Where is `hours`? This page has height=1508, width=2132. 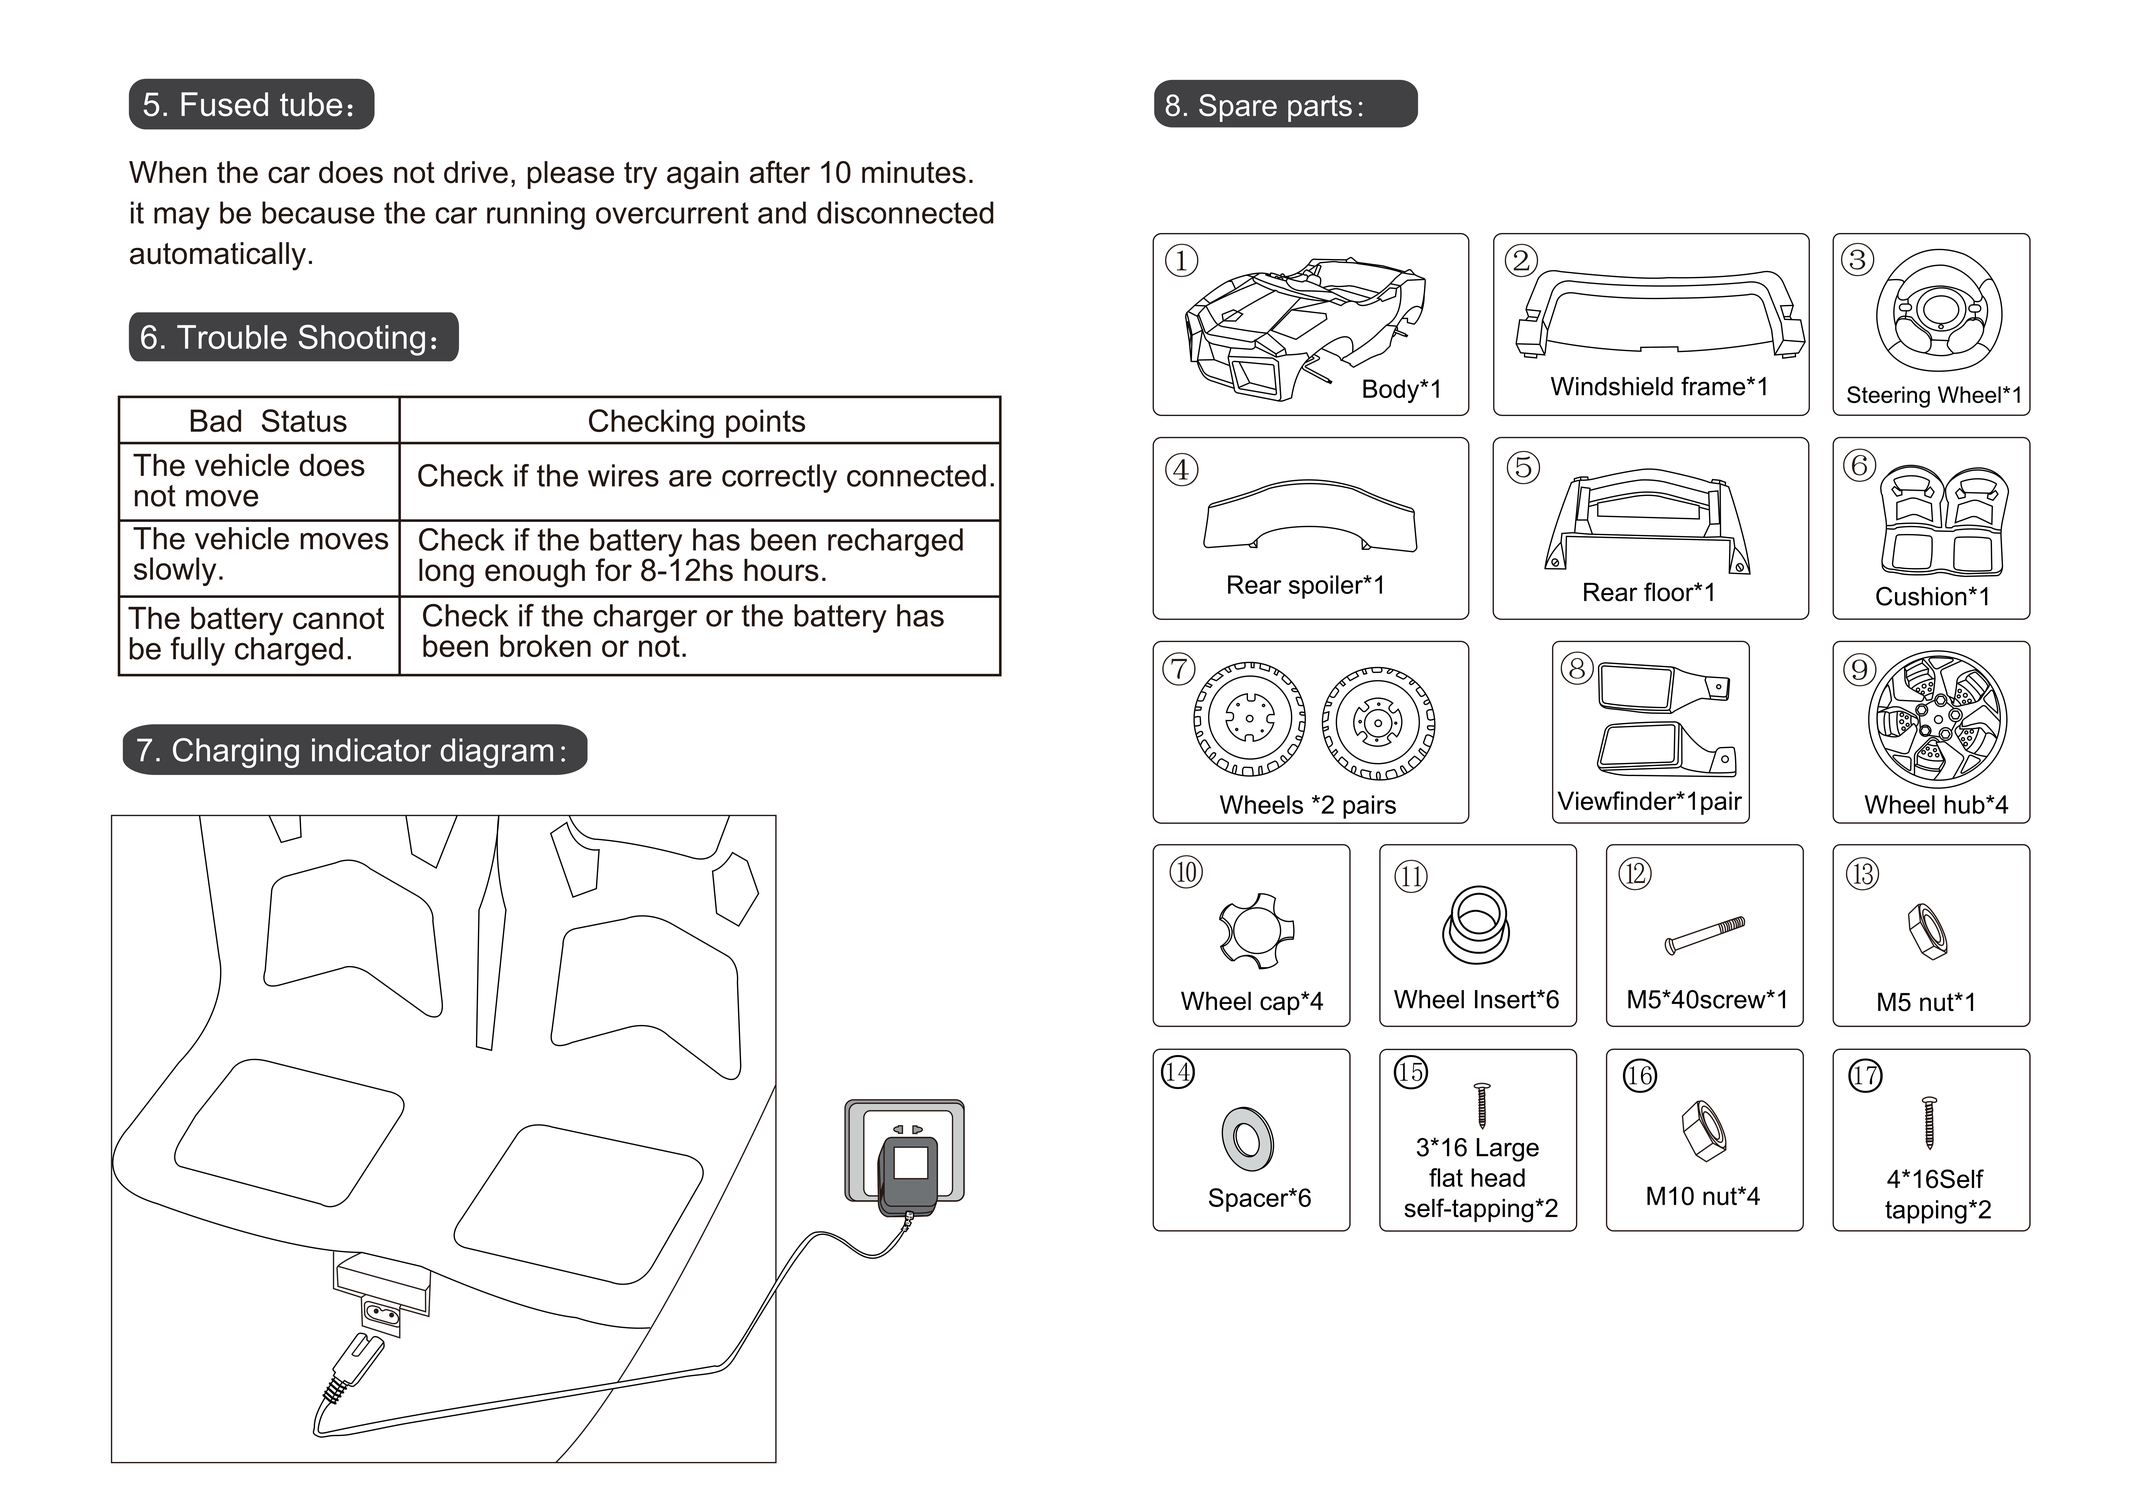
hours is located at coordinates (781, 570).
